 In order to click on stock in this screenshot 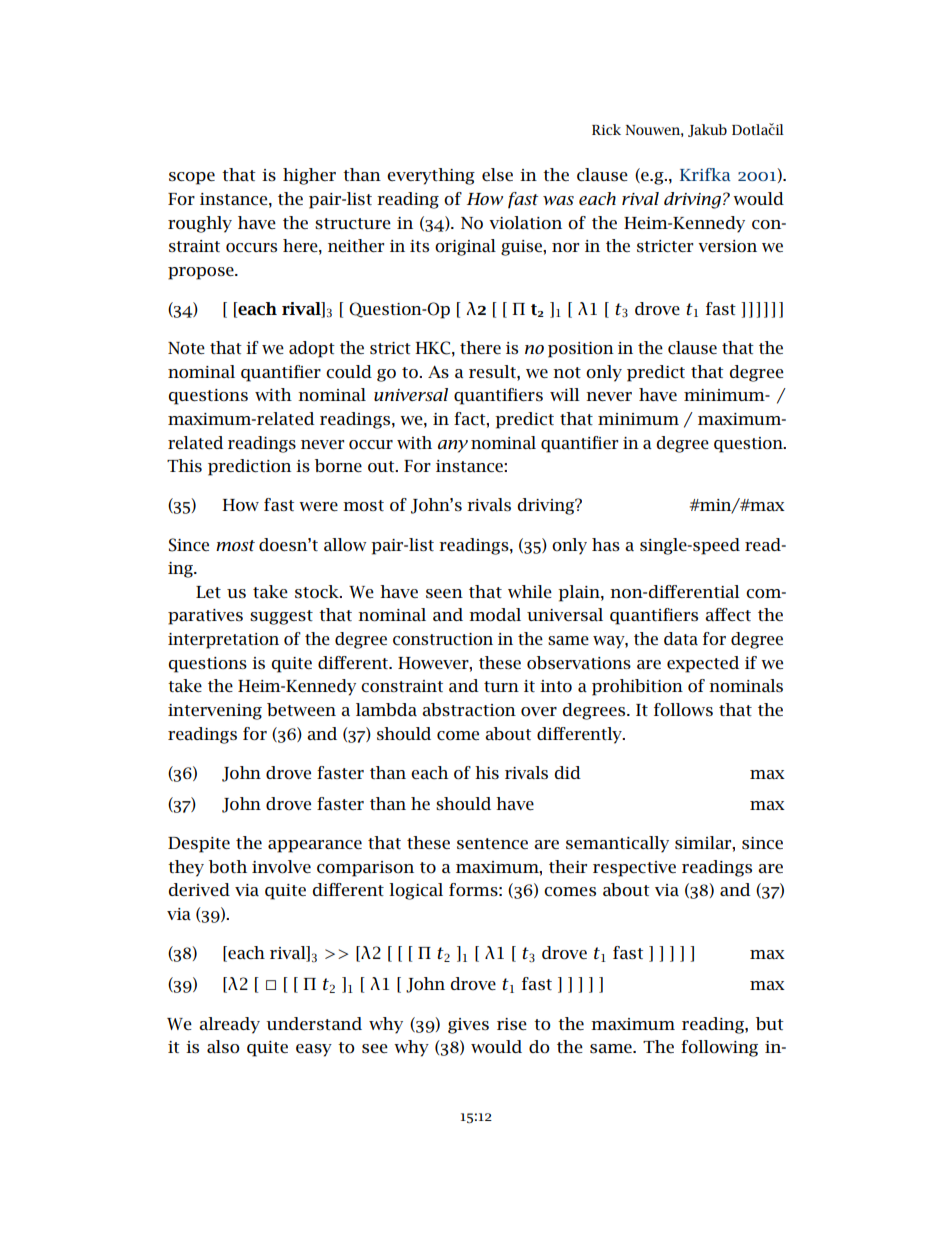, I will do `click(318, 592)`.
